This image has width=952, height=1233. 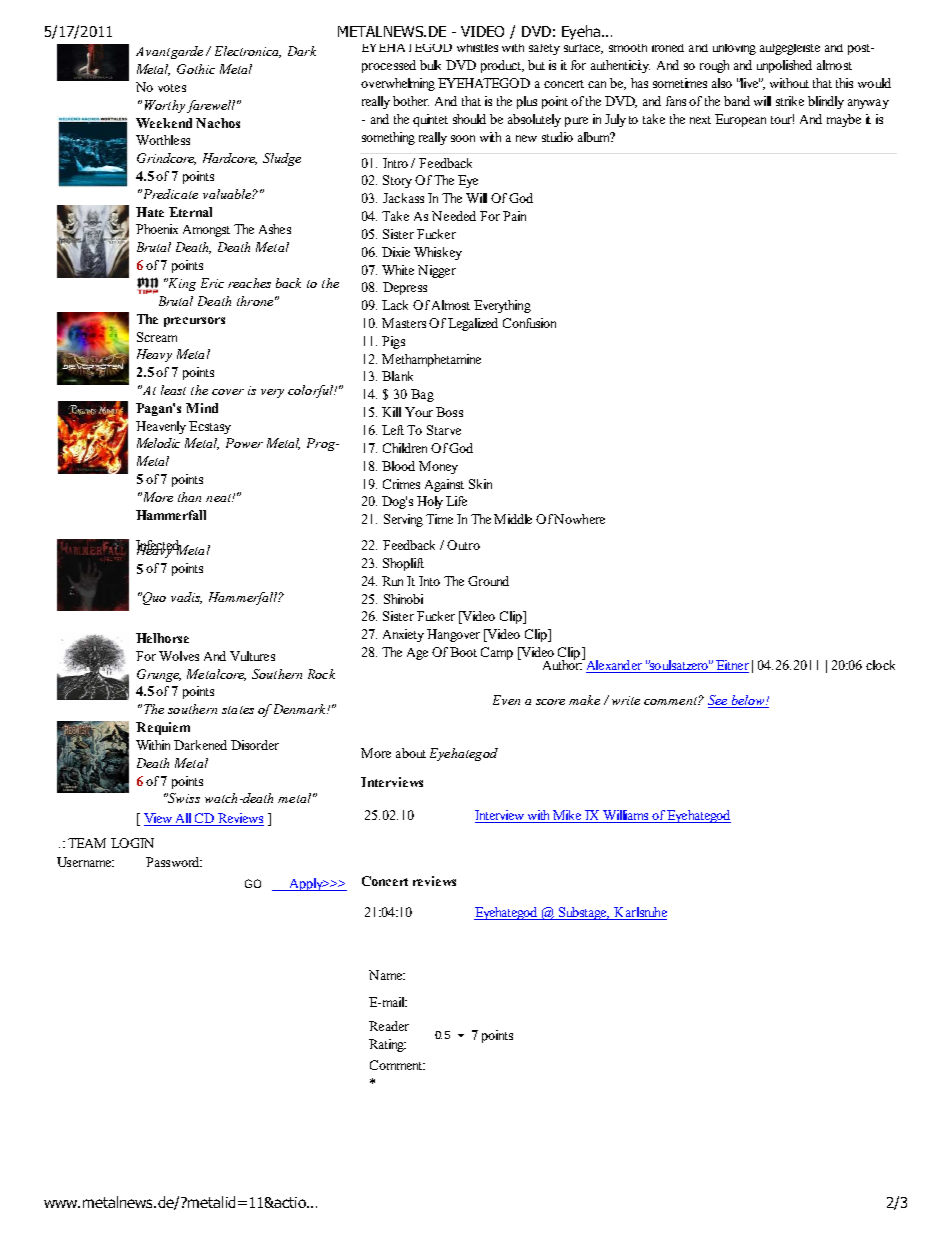 What do you see at coordinates (389, 1026) in the image?
I see `Reader` at bounding box center [389, 1026].
